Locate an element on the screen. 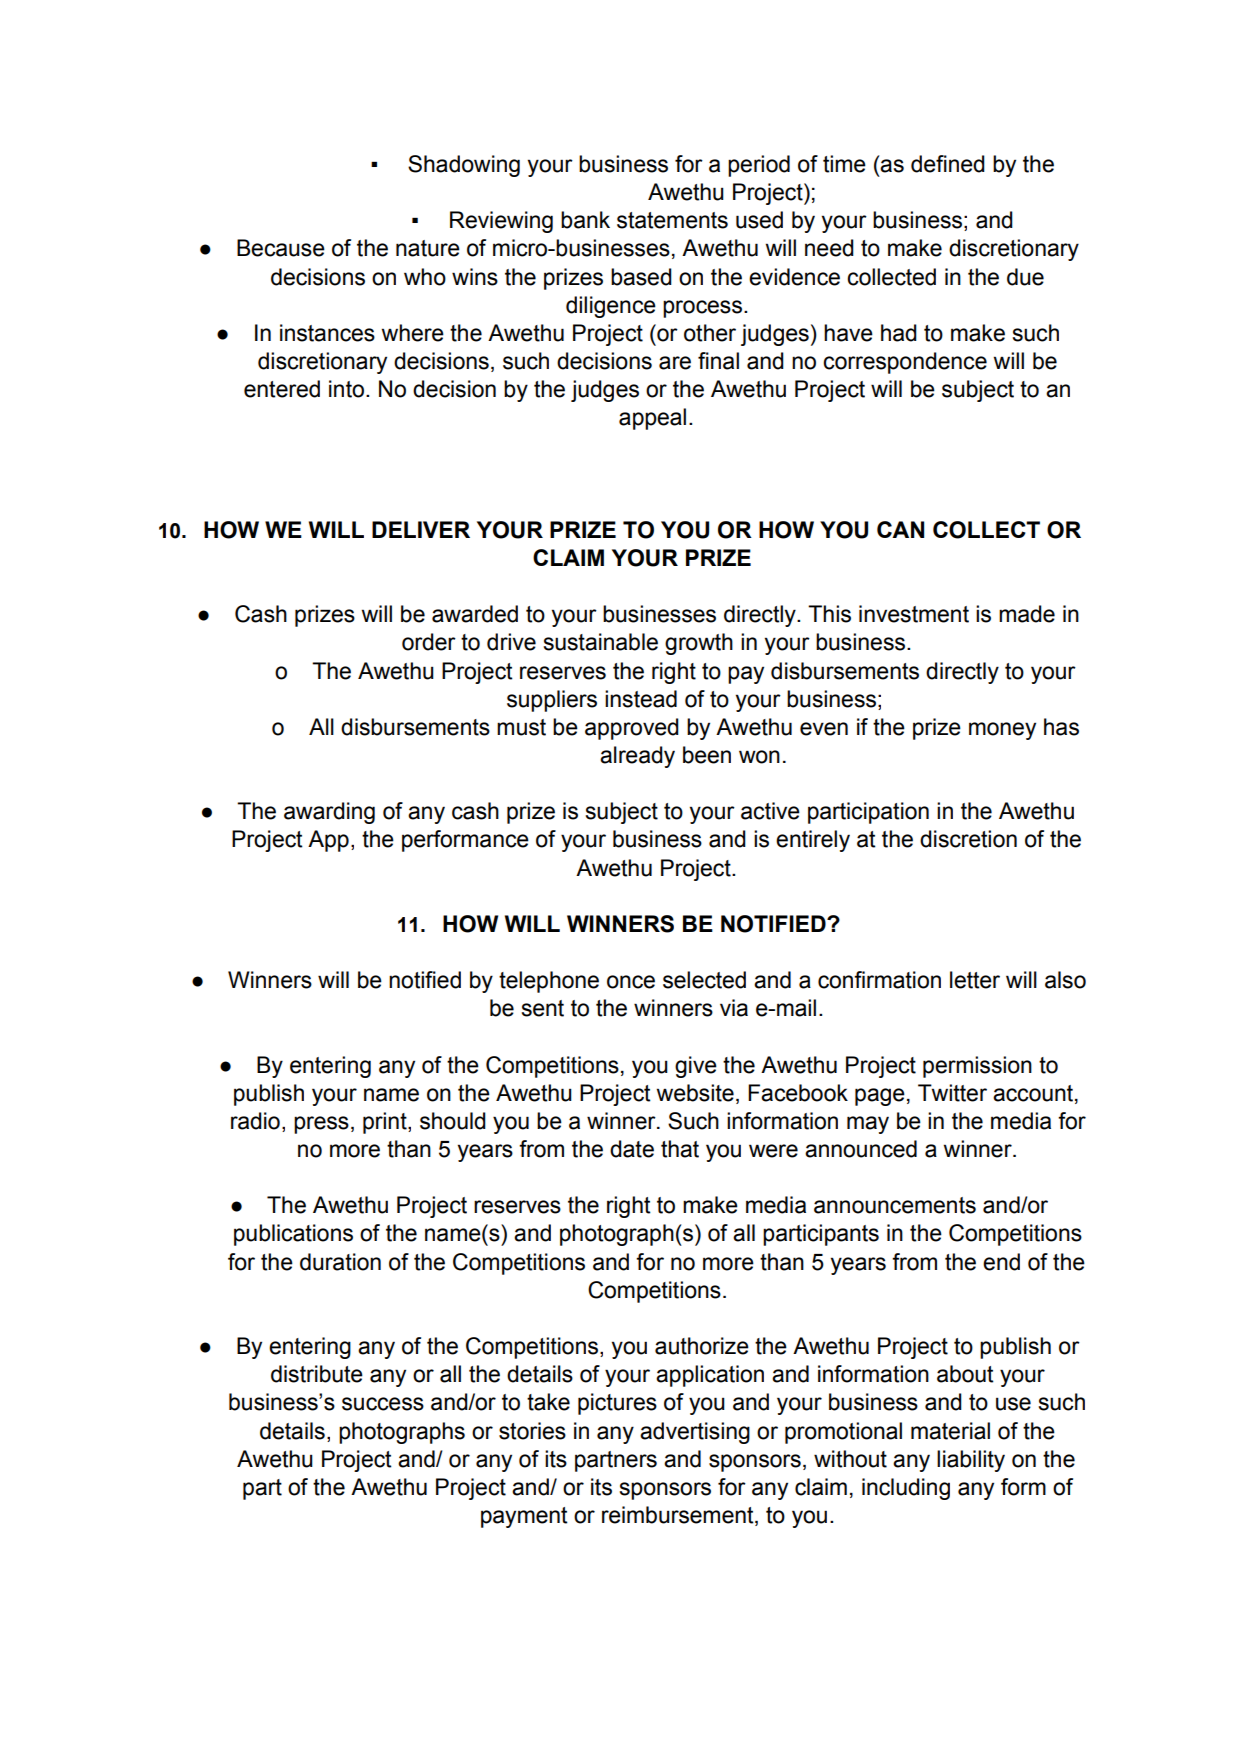 This screenshot has width=1241, height=1756. duration is located at coordinates (340, 1262).
